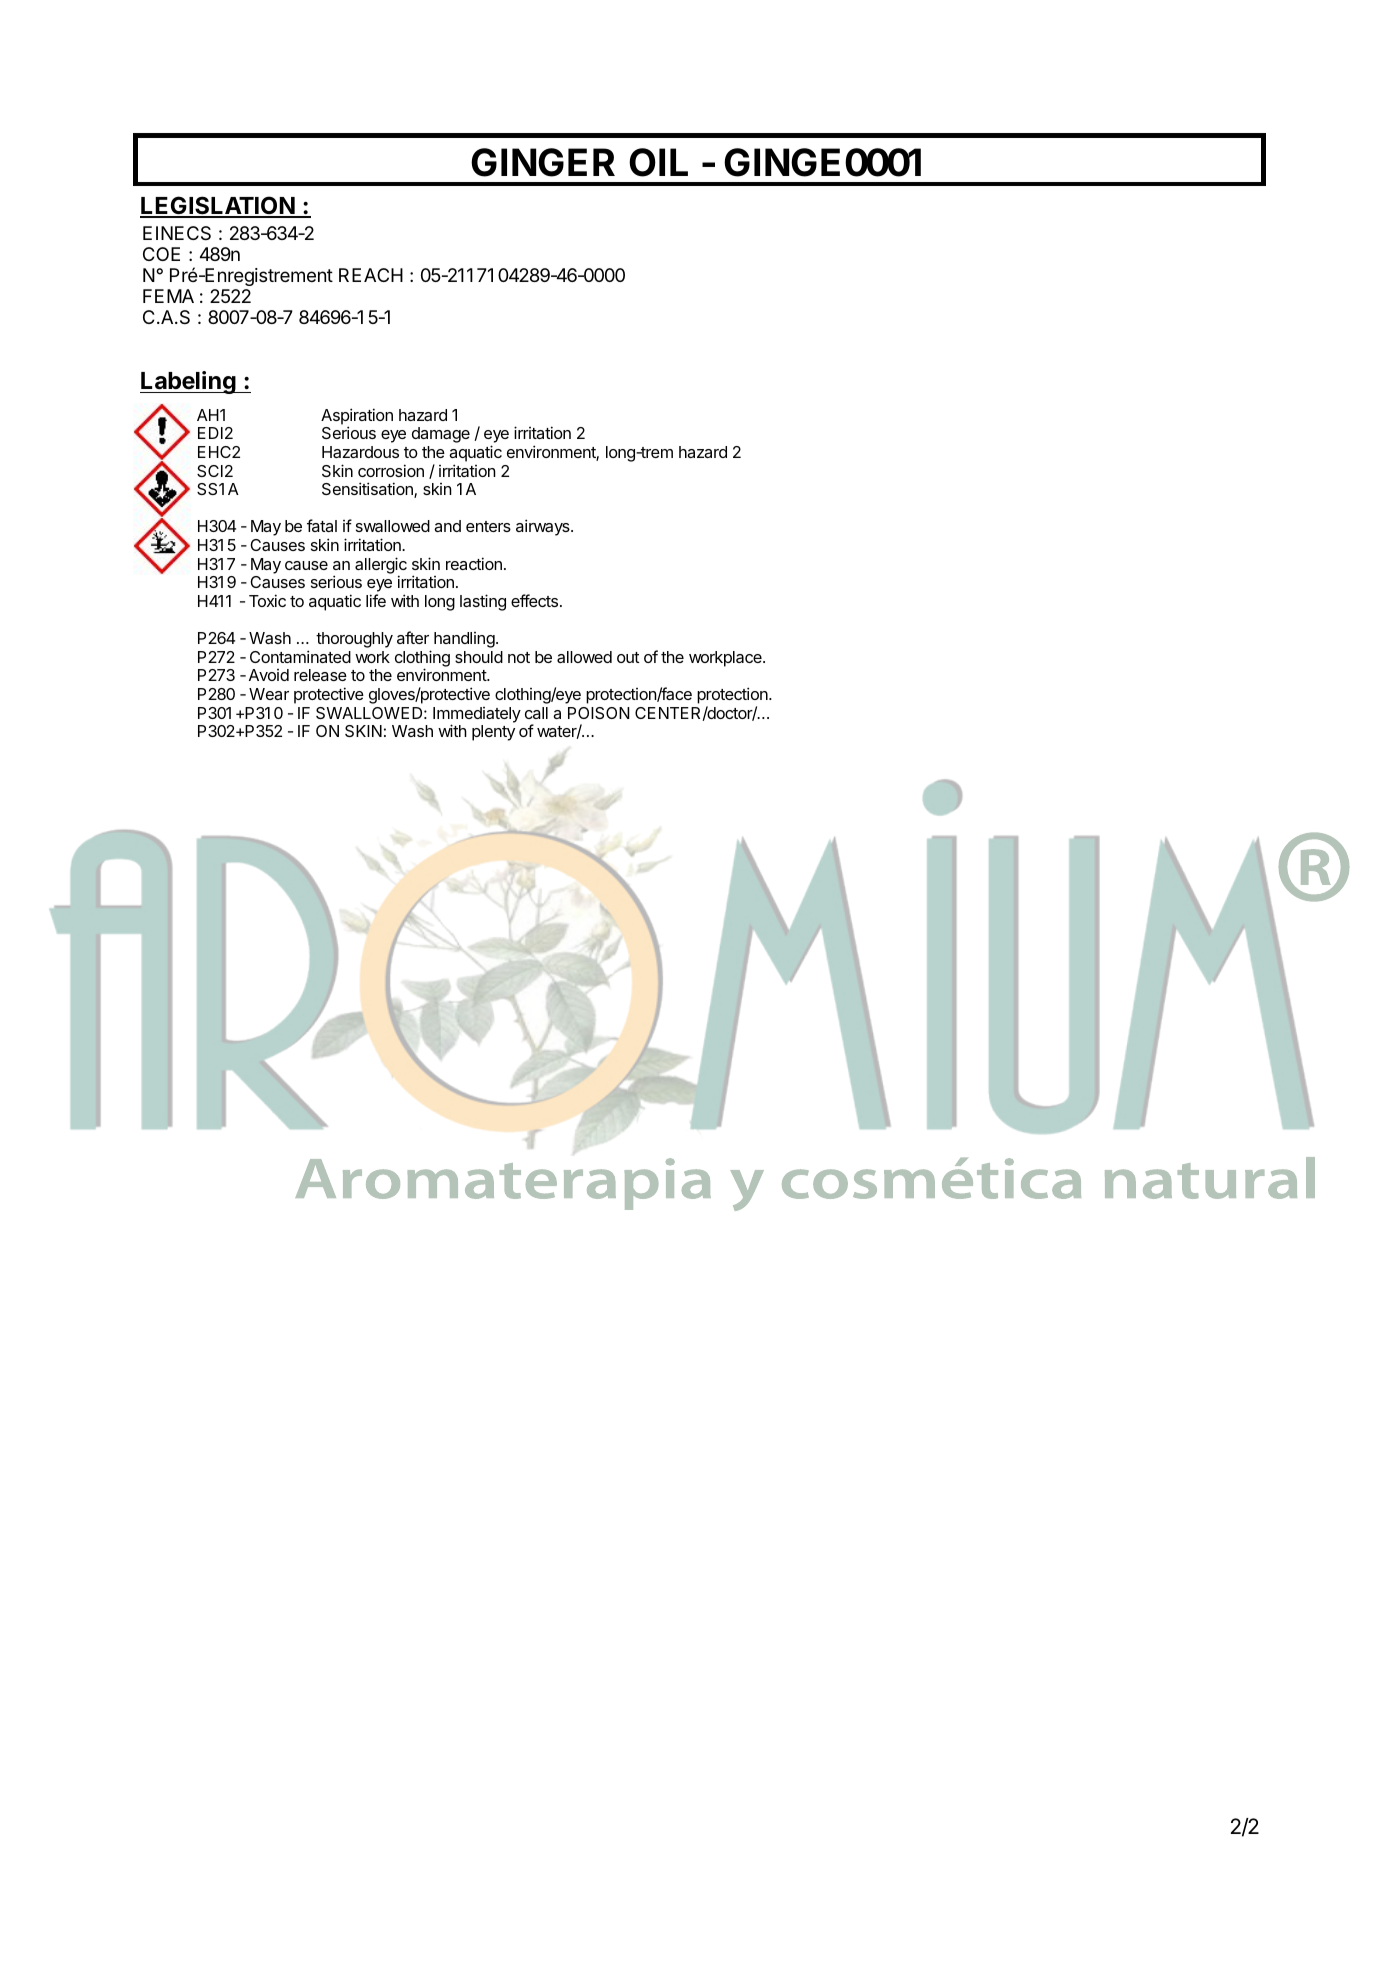  I want to click on OIL, so click(658, 162).
